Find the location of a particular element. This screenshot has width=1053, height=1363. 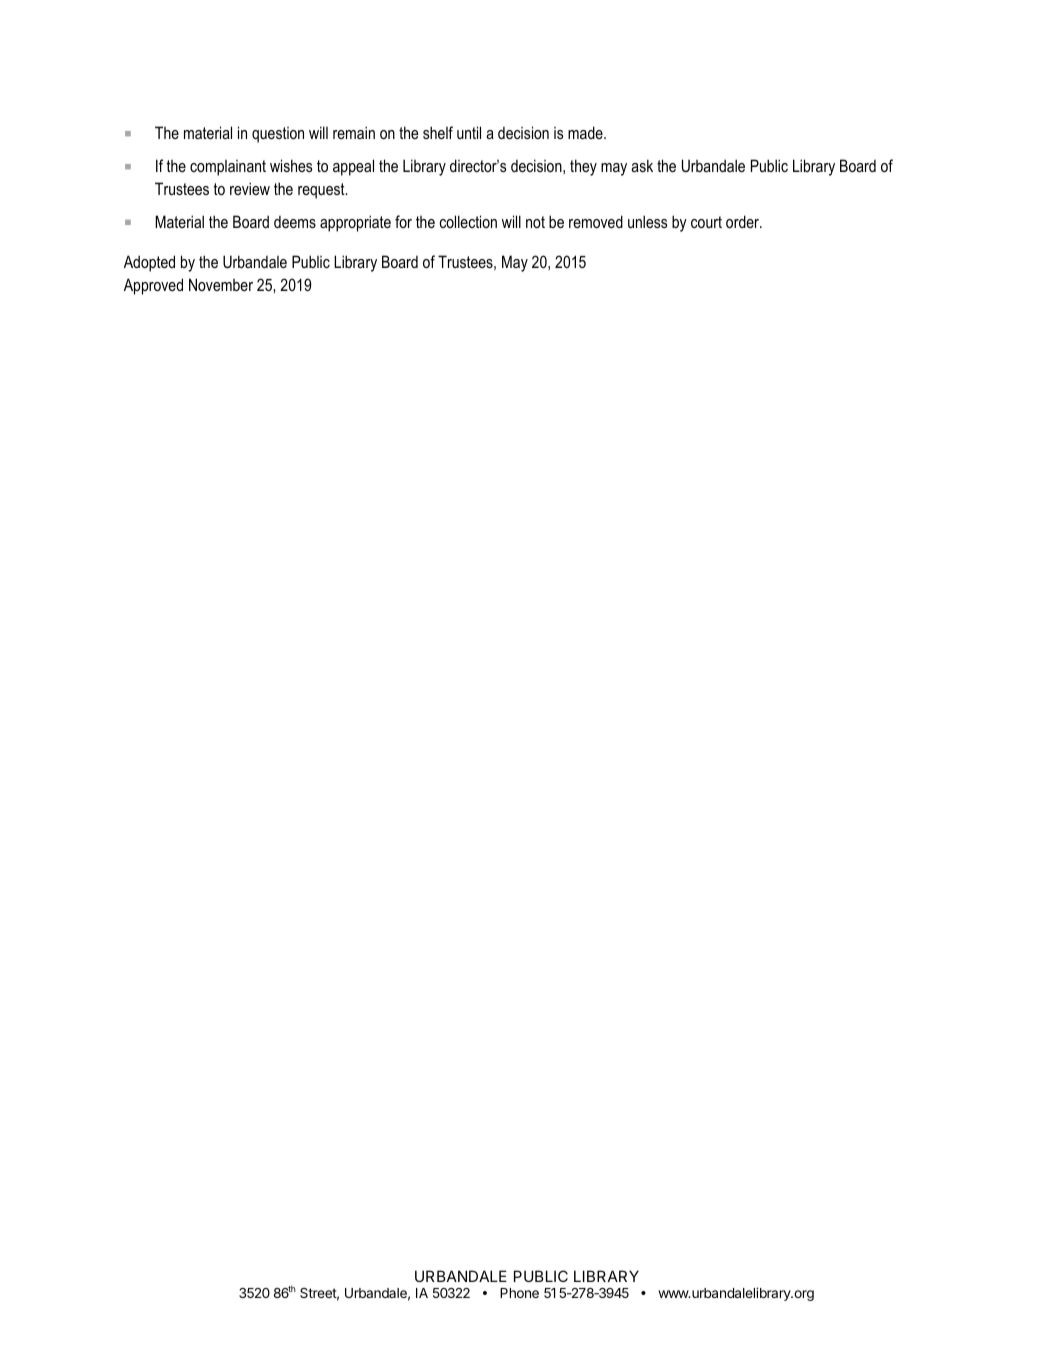

order is located at coordinates (744, 221).
